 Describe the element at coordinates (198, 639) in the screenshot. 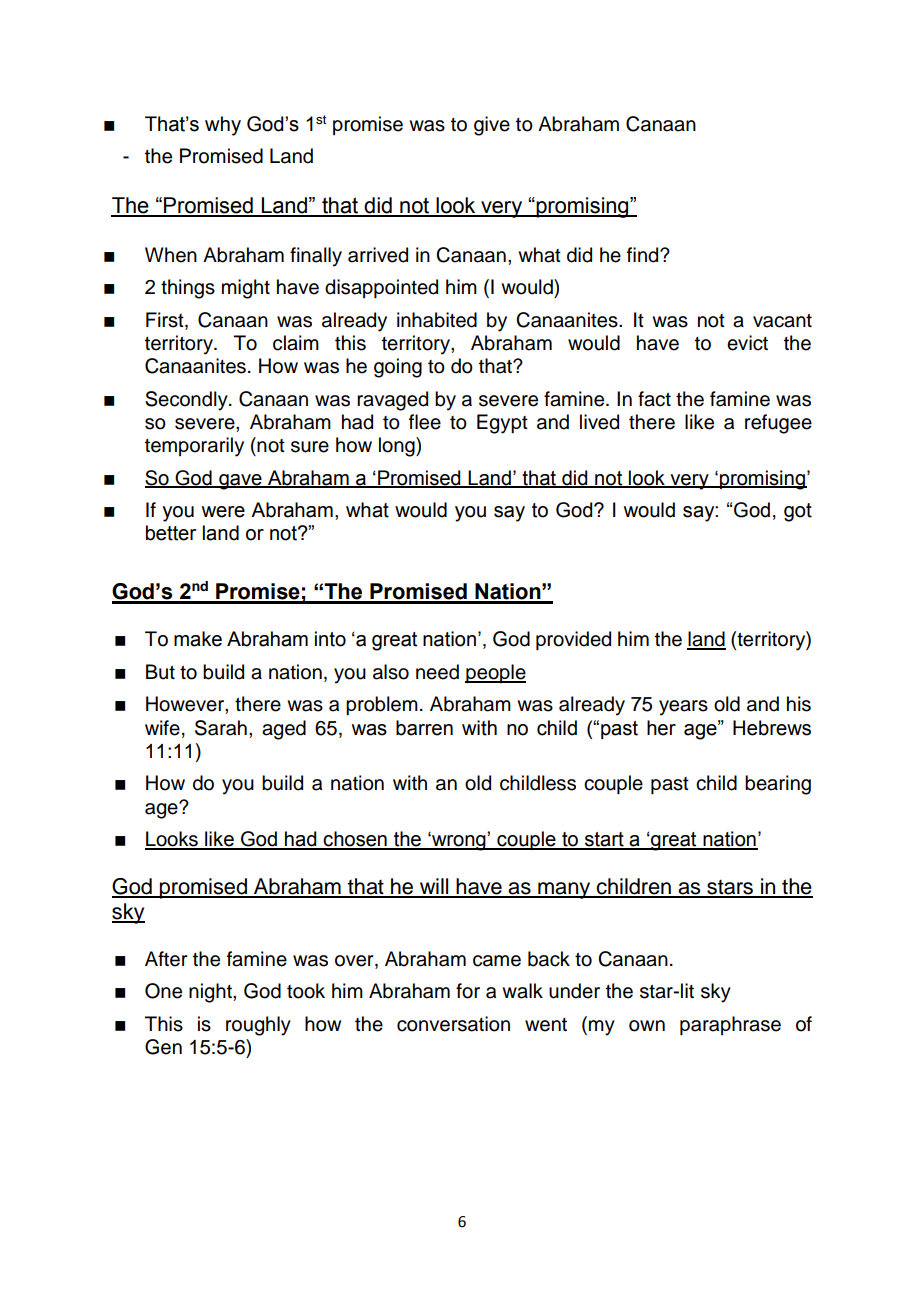

I see `make` at that location.
